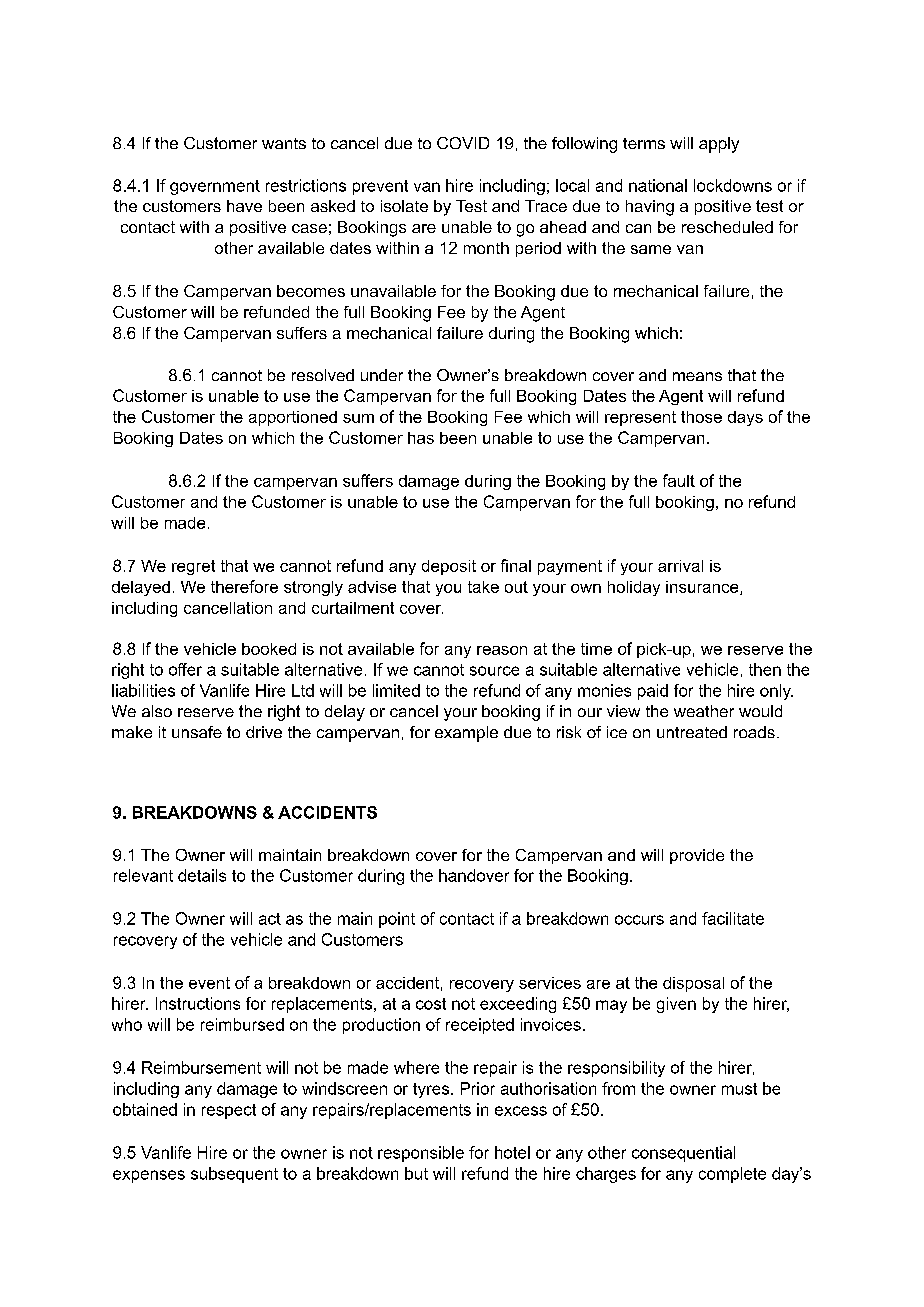 This page has width=924, height=1307. I want to click on subsequent, so click(234, 1175).
